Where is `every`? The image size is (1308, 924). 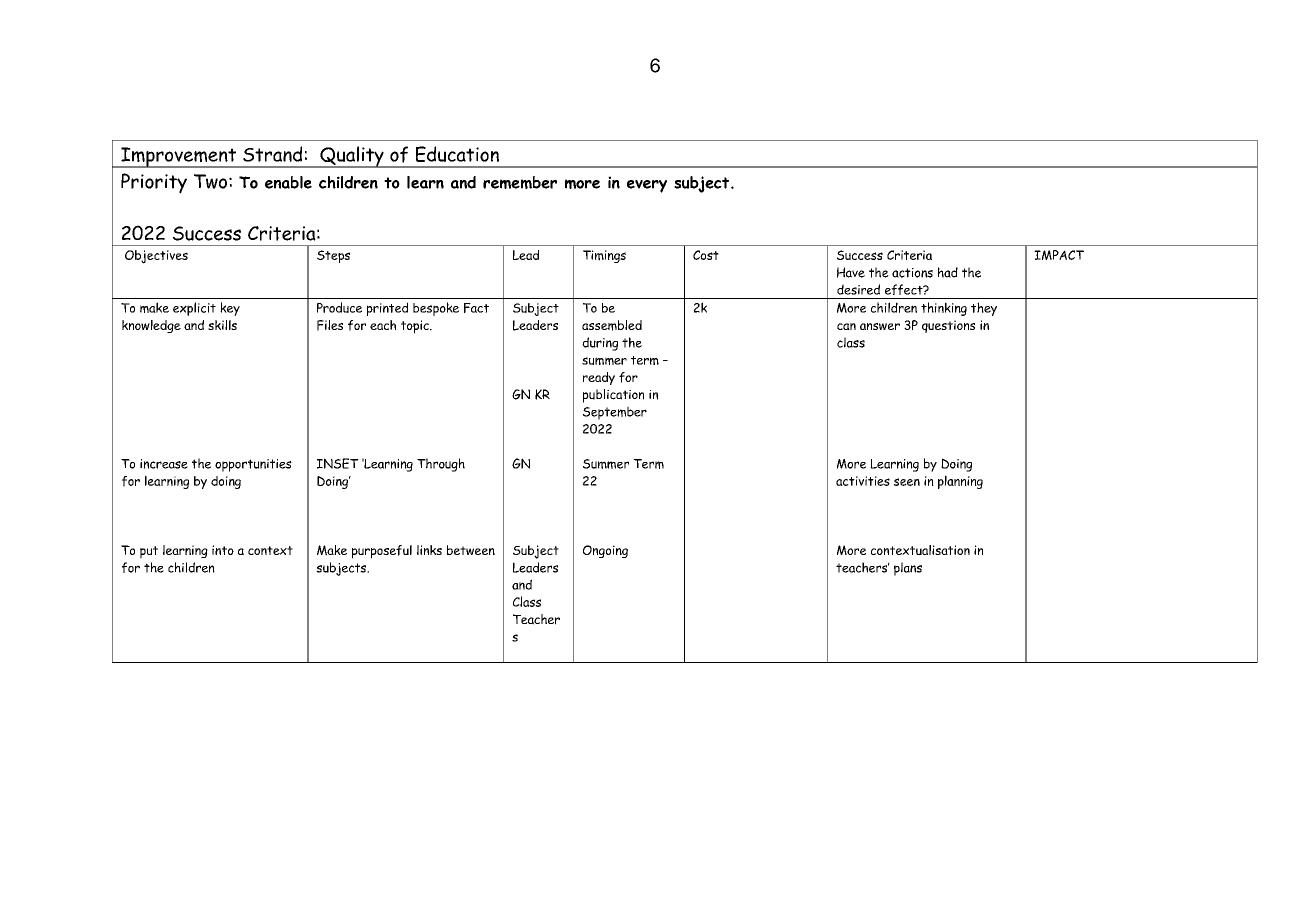 every is located at coordinates (647, 186).
